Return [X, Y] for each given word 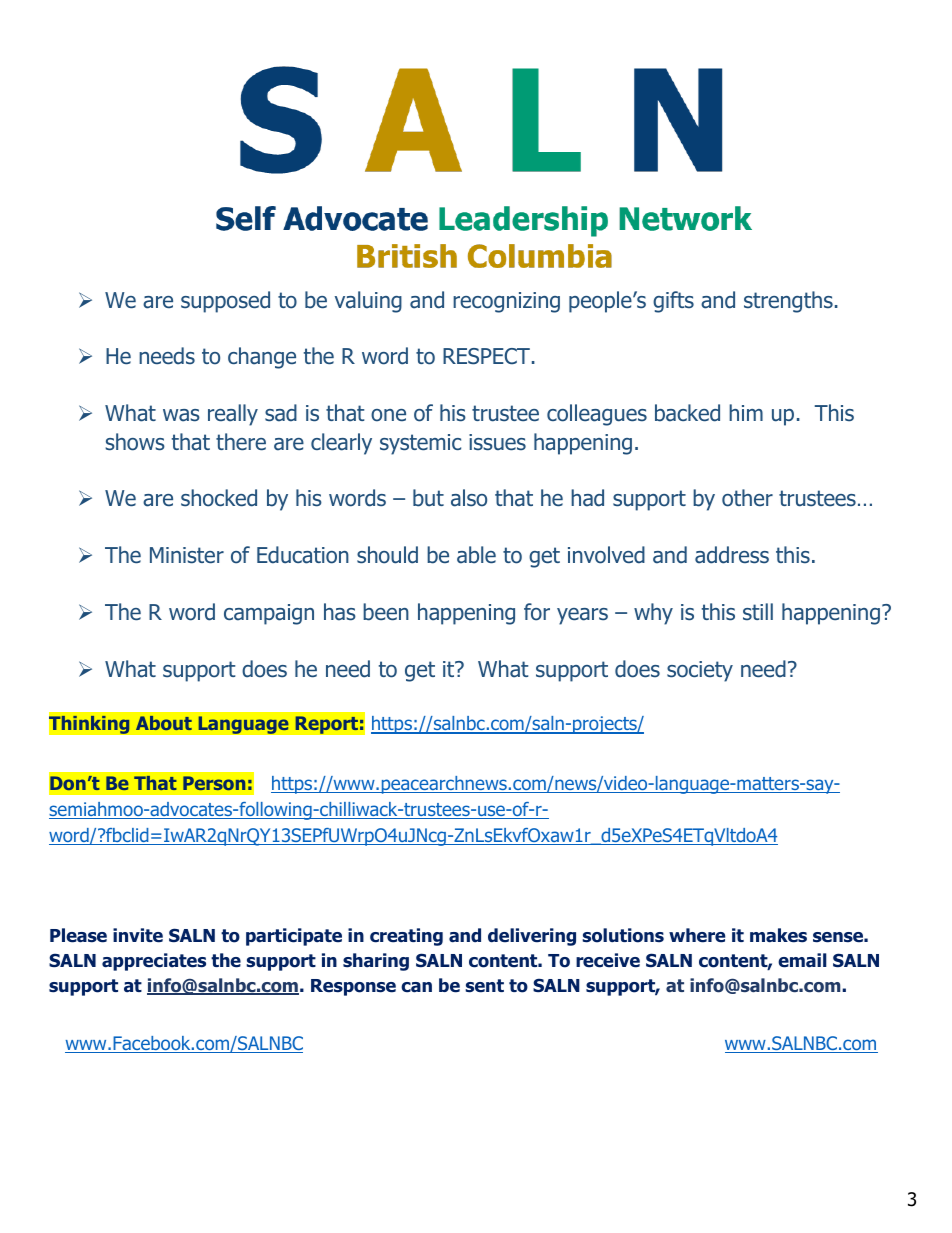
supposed [225, 302]
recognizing [506, 302]
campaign [269, 614]
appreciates [154, 962]
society [700, 671]
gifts [673, 302]
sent [484, 986]
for [537, 612]
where [697, 935]
